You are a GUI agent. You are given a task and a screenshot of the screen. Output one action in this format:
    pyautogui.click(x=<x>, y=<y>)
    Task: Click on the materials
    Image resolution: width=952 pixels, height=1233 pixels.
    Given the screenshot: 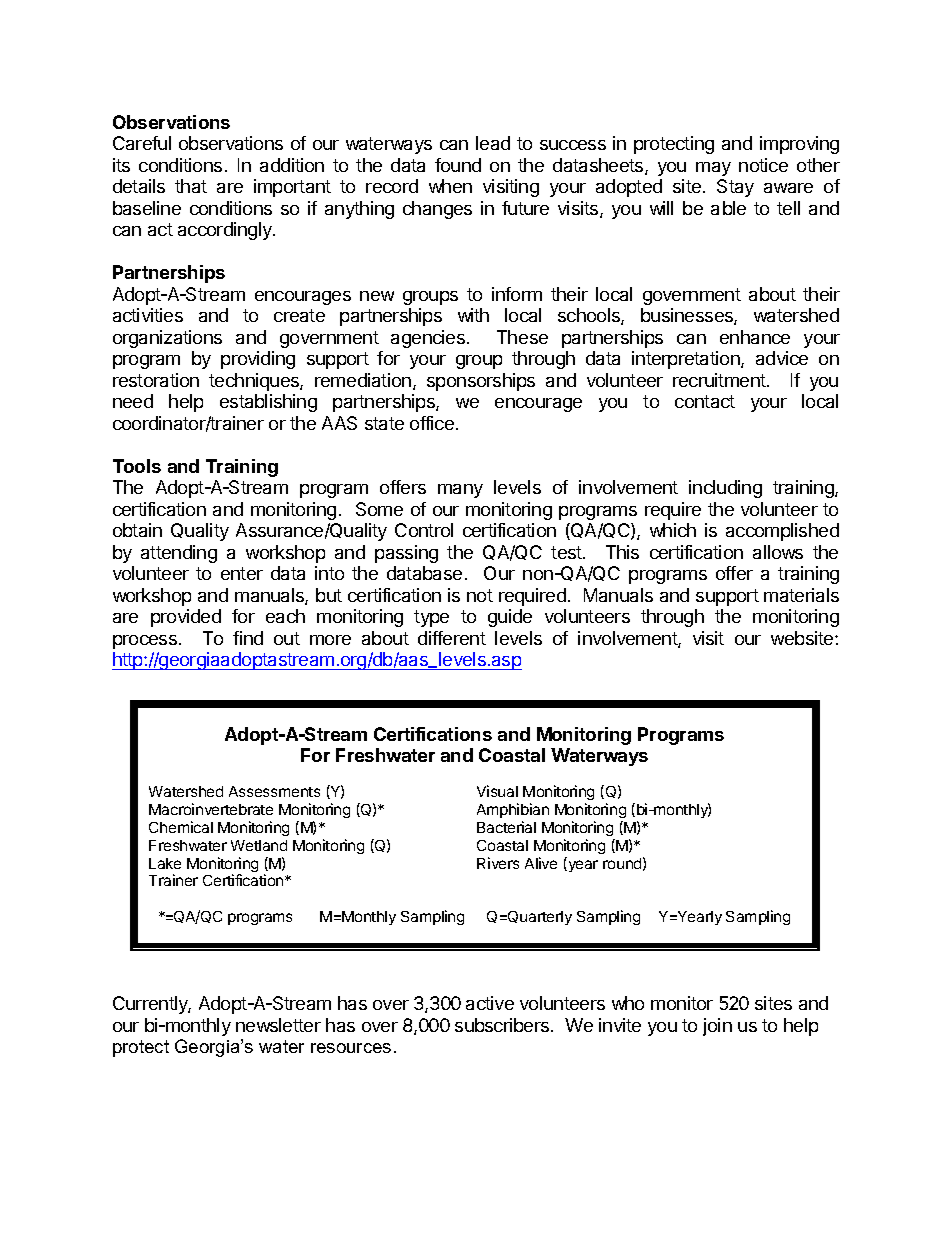 What is the action you would take?
    pyautogui.click(x=801, y=595)
